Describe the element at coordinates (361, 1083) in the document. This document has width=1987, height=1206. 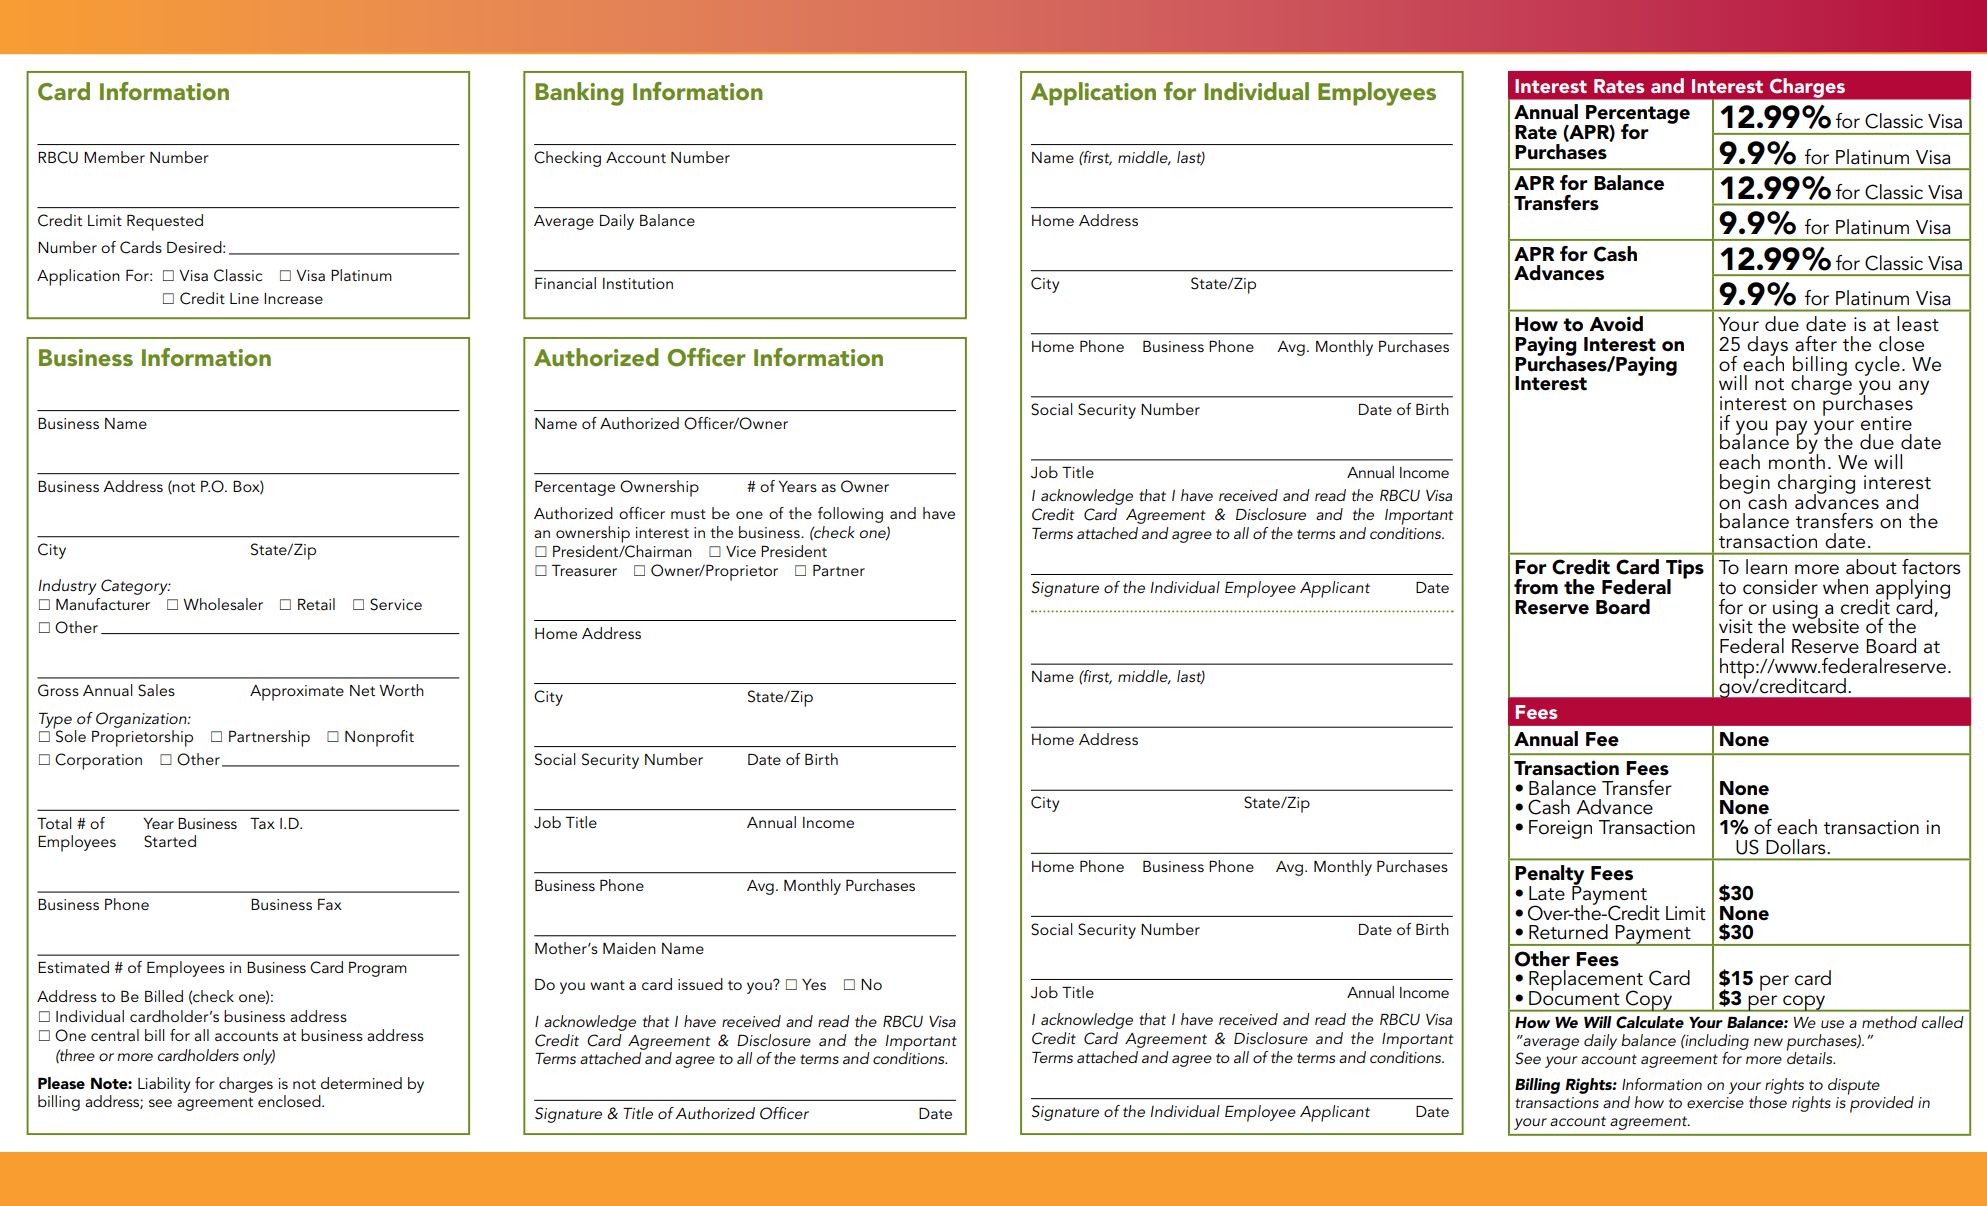
I see `determined` at that location.
